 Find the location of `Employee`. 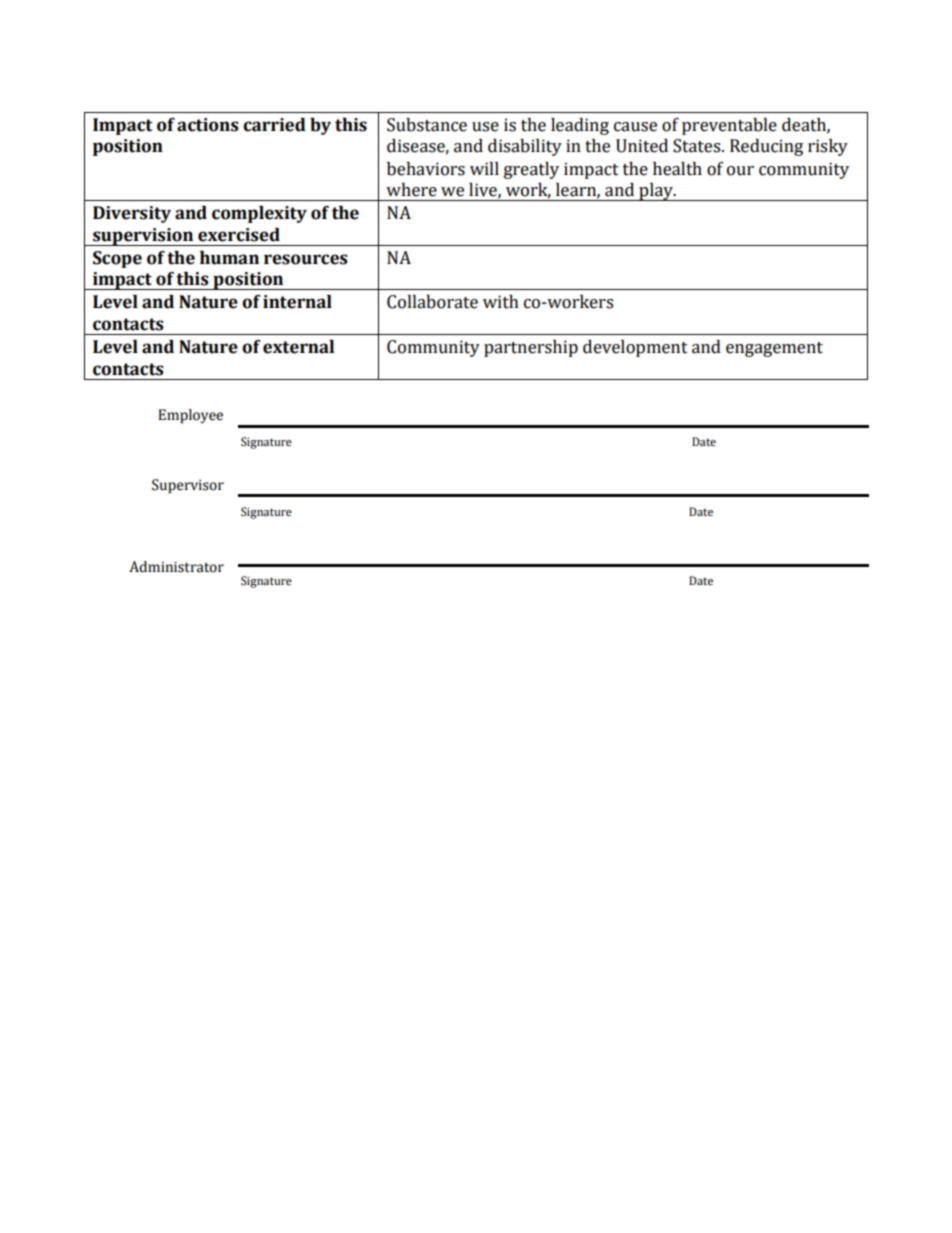

Employee is located at coordinates (190, 416).
